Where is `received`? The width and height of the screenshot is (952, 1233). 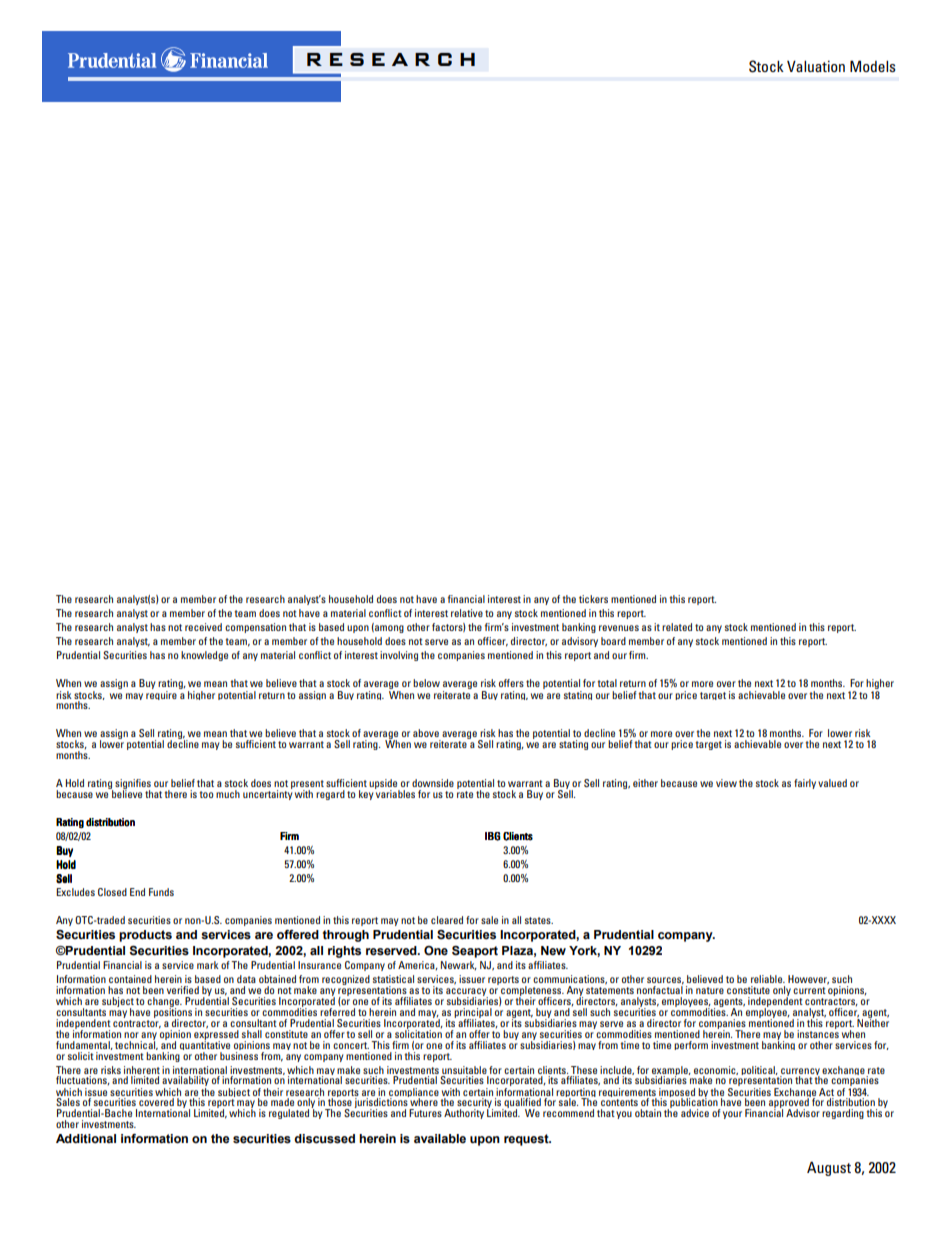 received is located at coordinates (203, 627).
